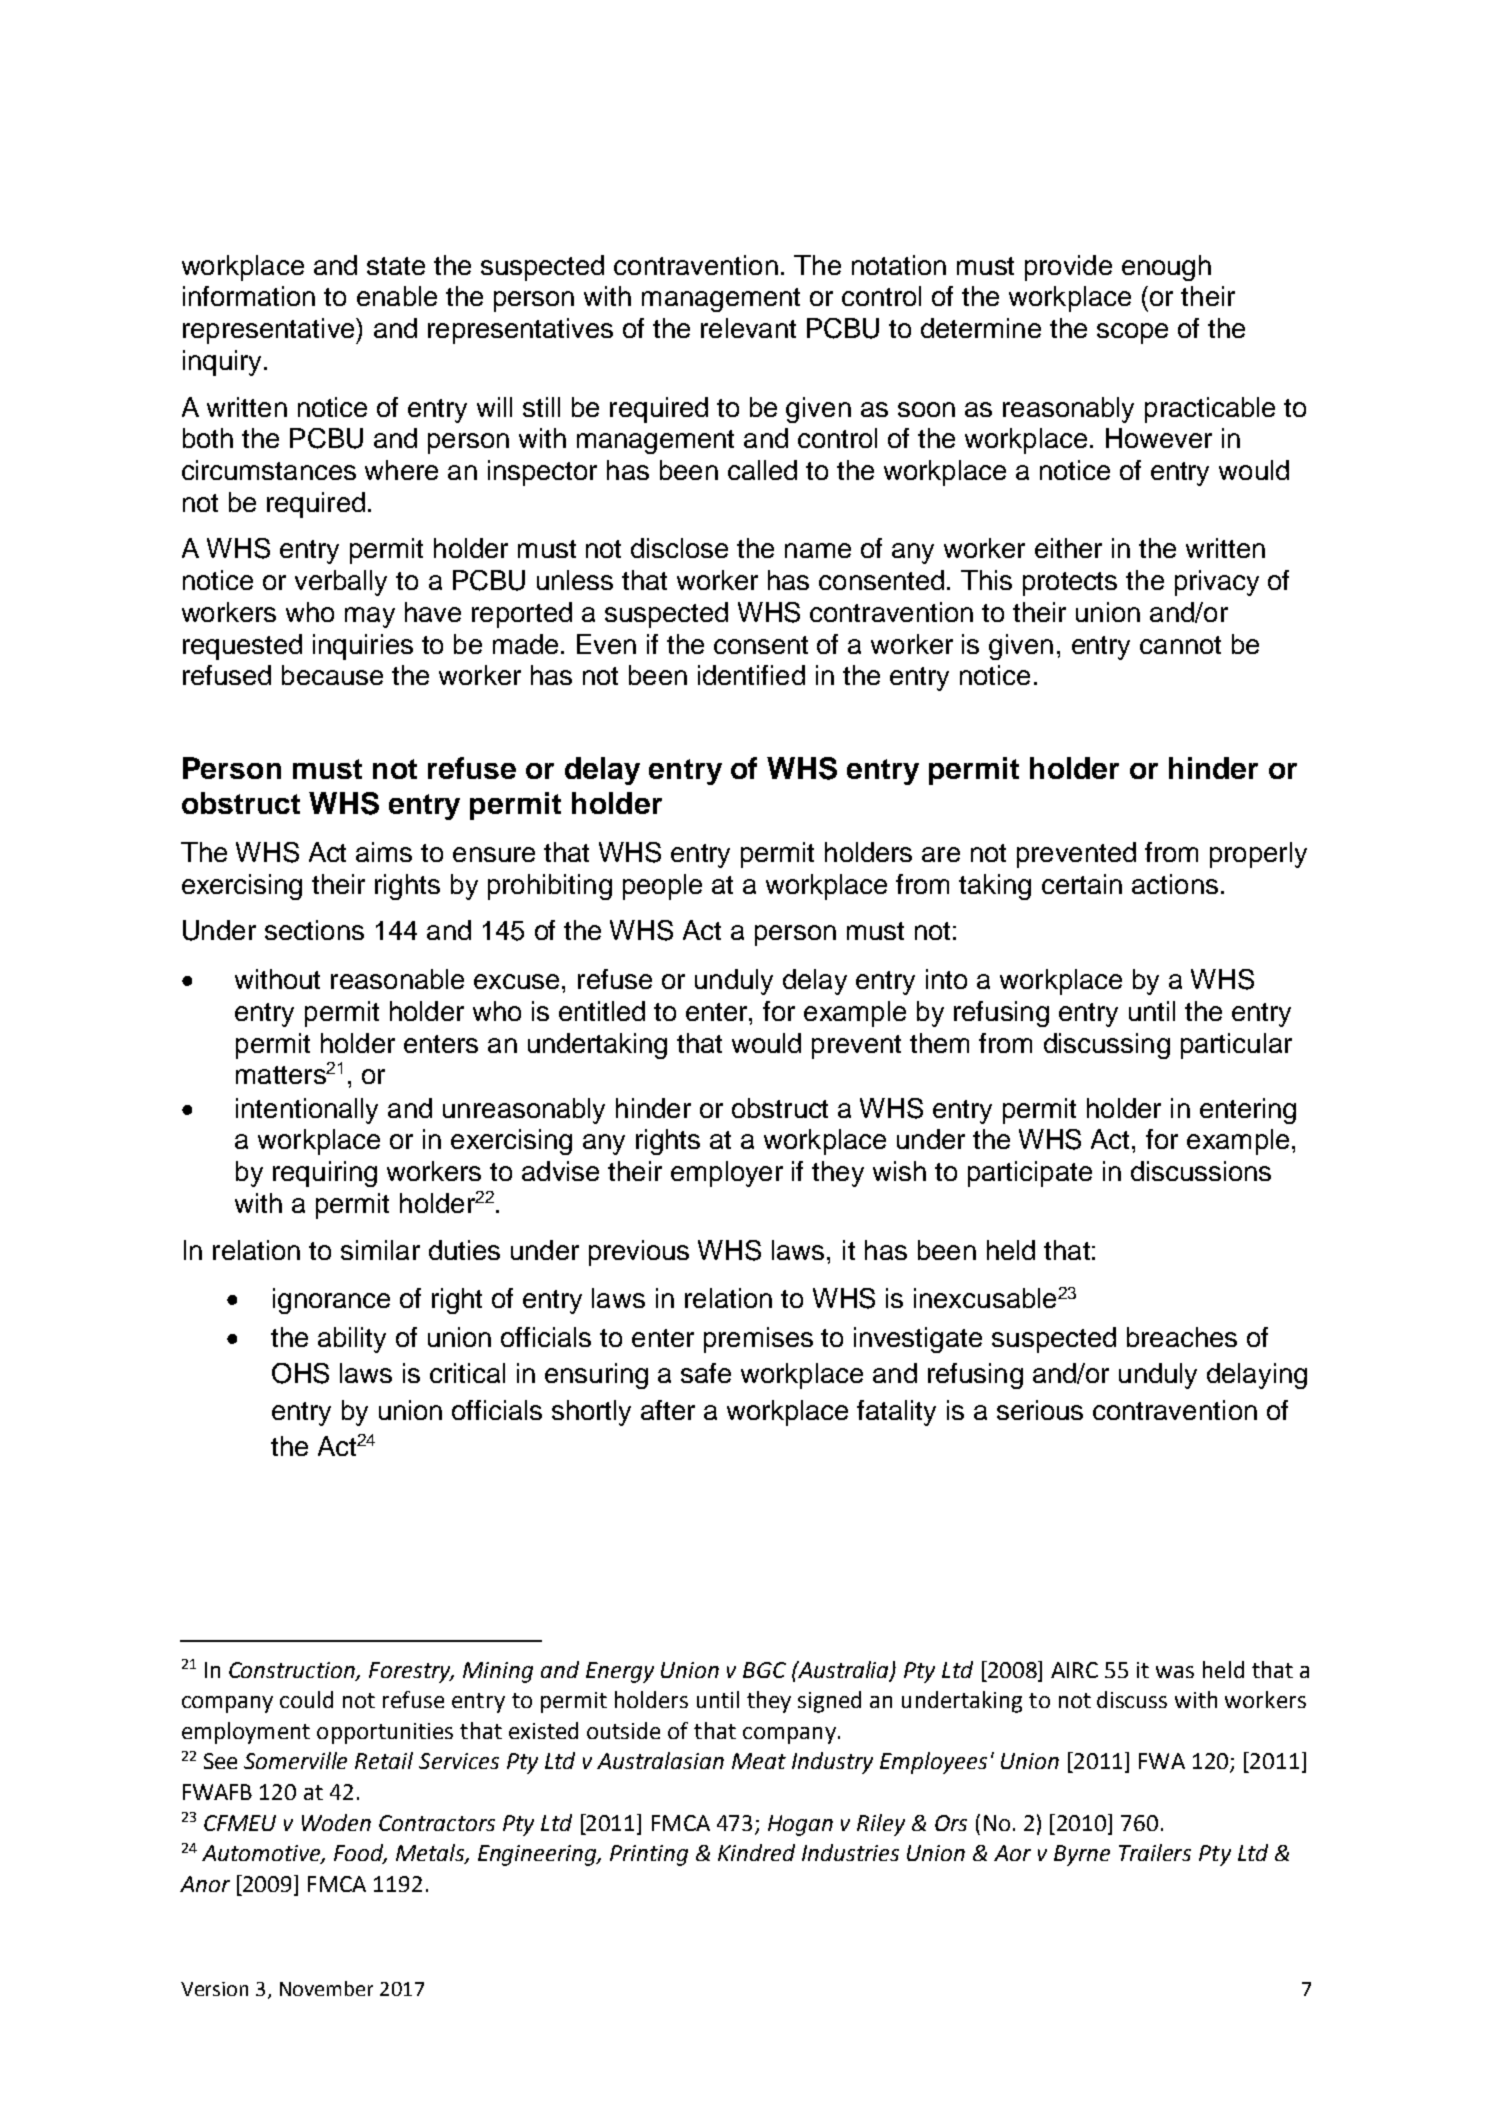 The height and width of the document is (2112, 1493). I want to click on November, so click(326, 1988).
